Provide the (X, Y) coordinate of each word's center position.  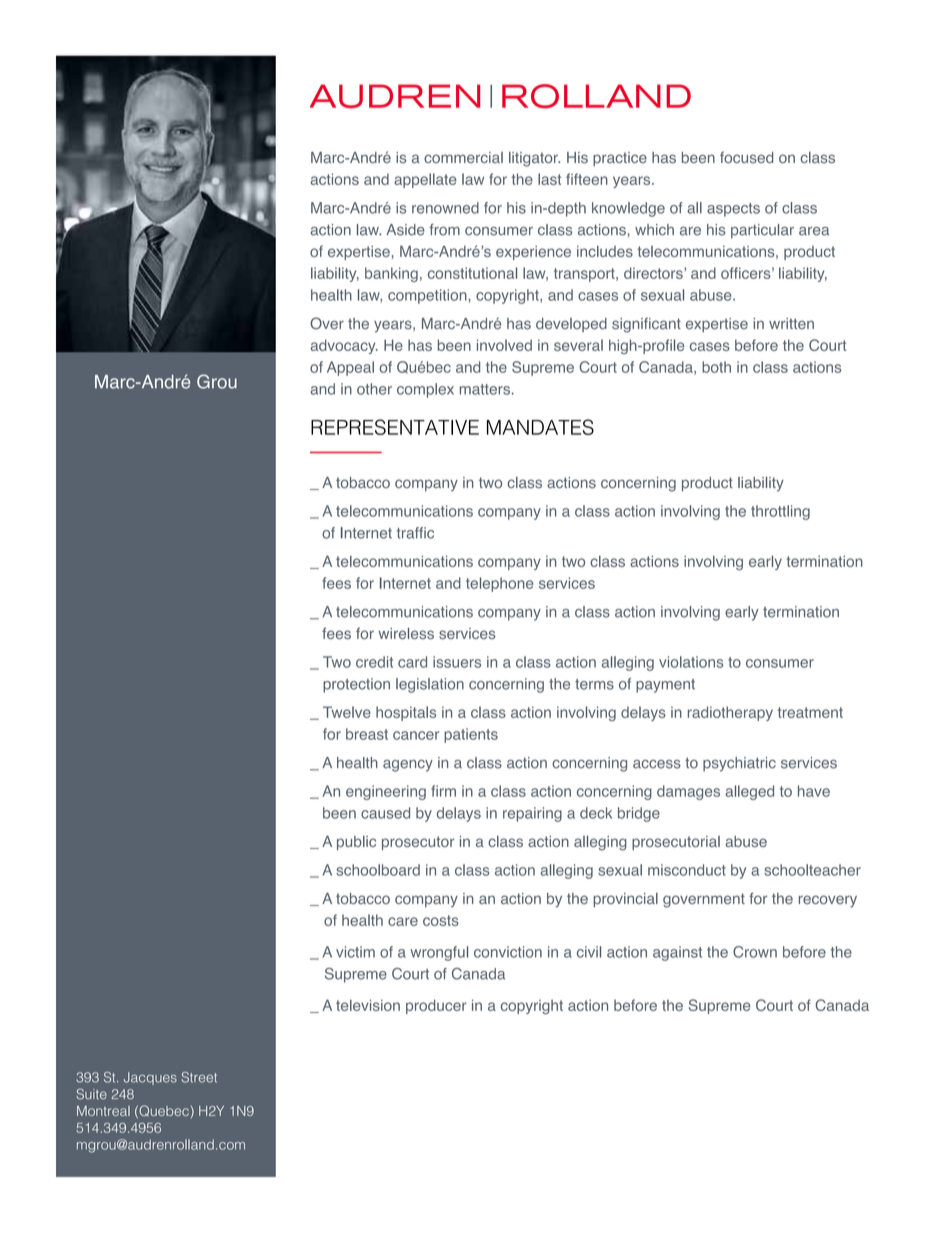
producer (436, 1006)
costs (441, 920)
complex (425, 390)
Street (199, 1077)
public (356, 843)
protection (356, 685)
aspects (733, 210)
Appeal (350, 368)
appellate (425, 180)
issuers (457, 662)
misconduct (687, 870)
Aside (405, 230)
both (716, 367)
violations (691, 662)
